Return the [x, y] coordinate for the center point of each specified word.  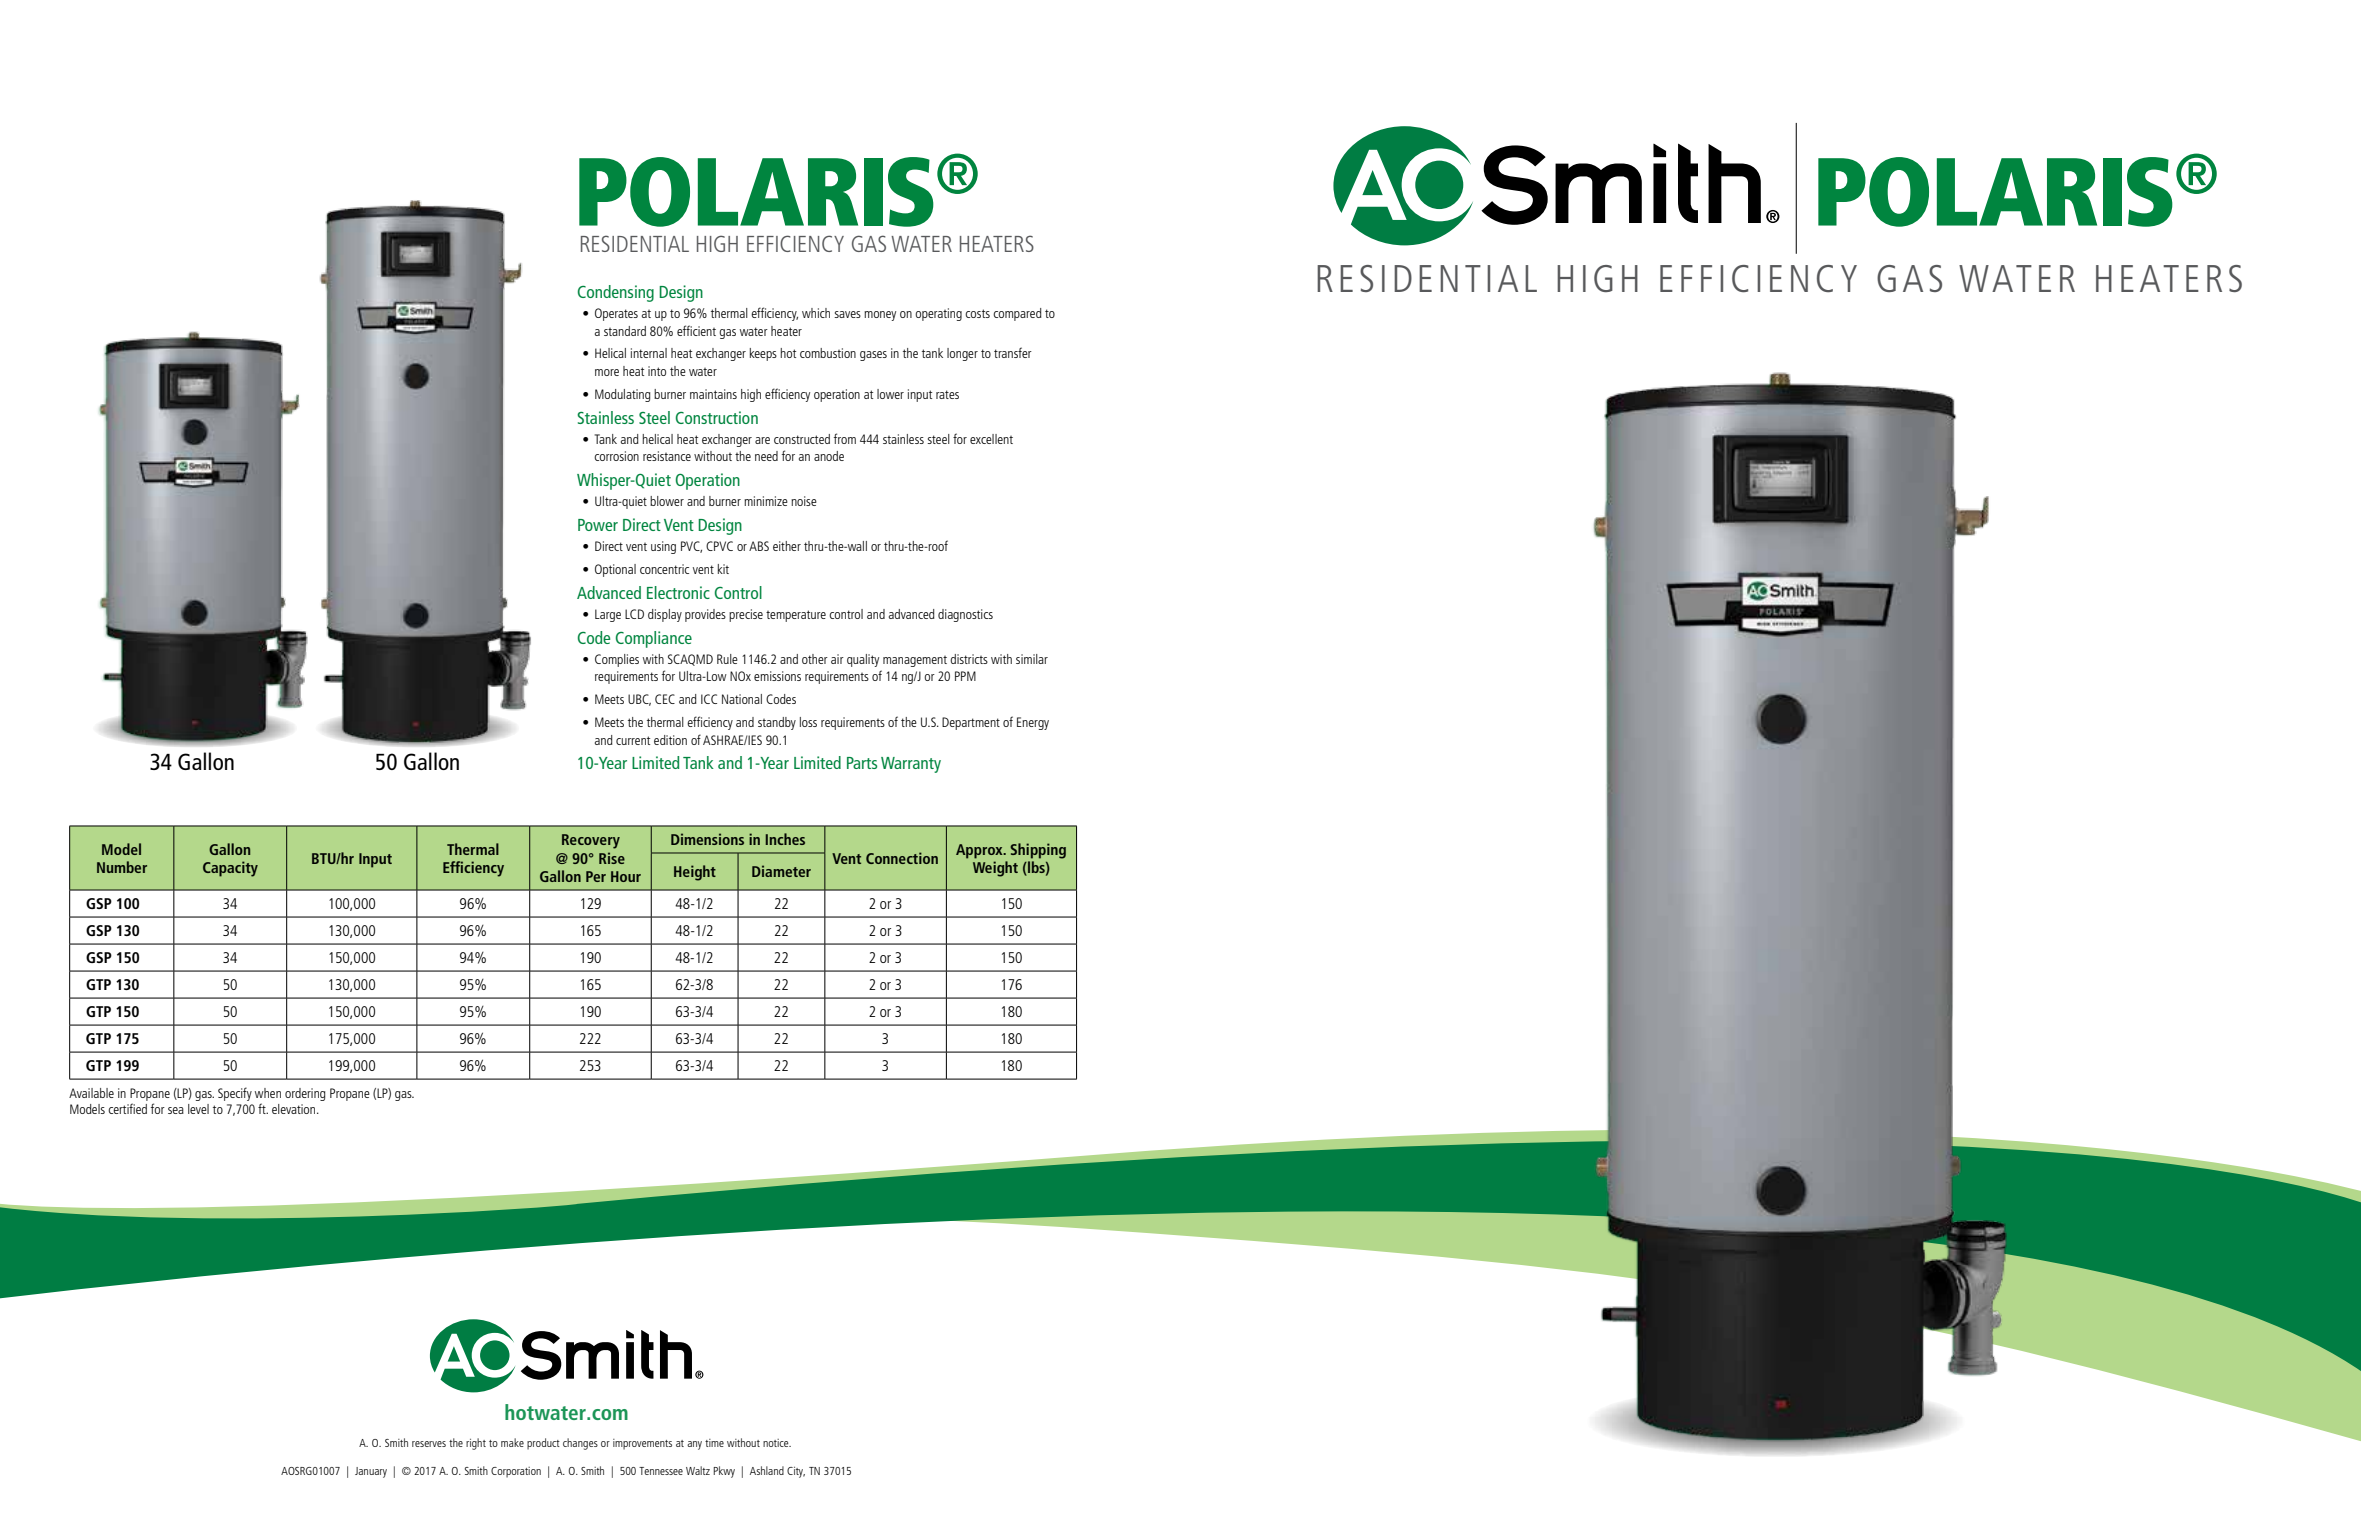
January [371, 1472]
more [607, 372]
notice [777, 1443]
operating [938, 314]
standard [625, 331]
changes [580, 1444]
